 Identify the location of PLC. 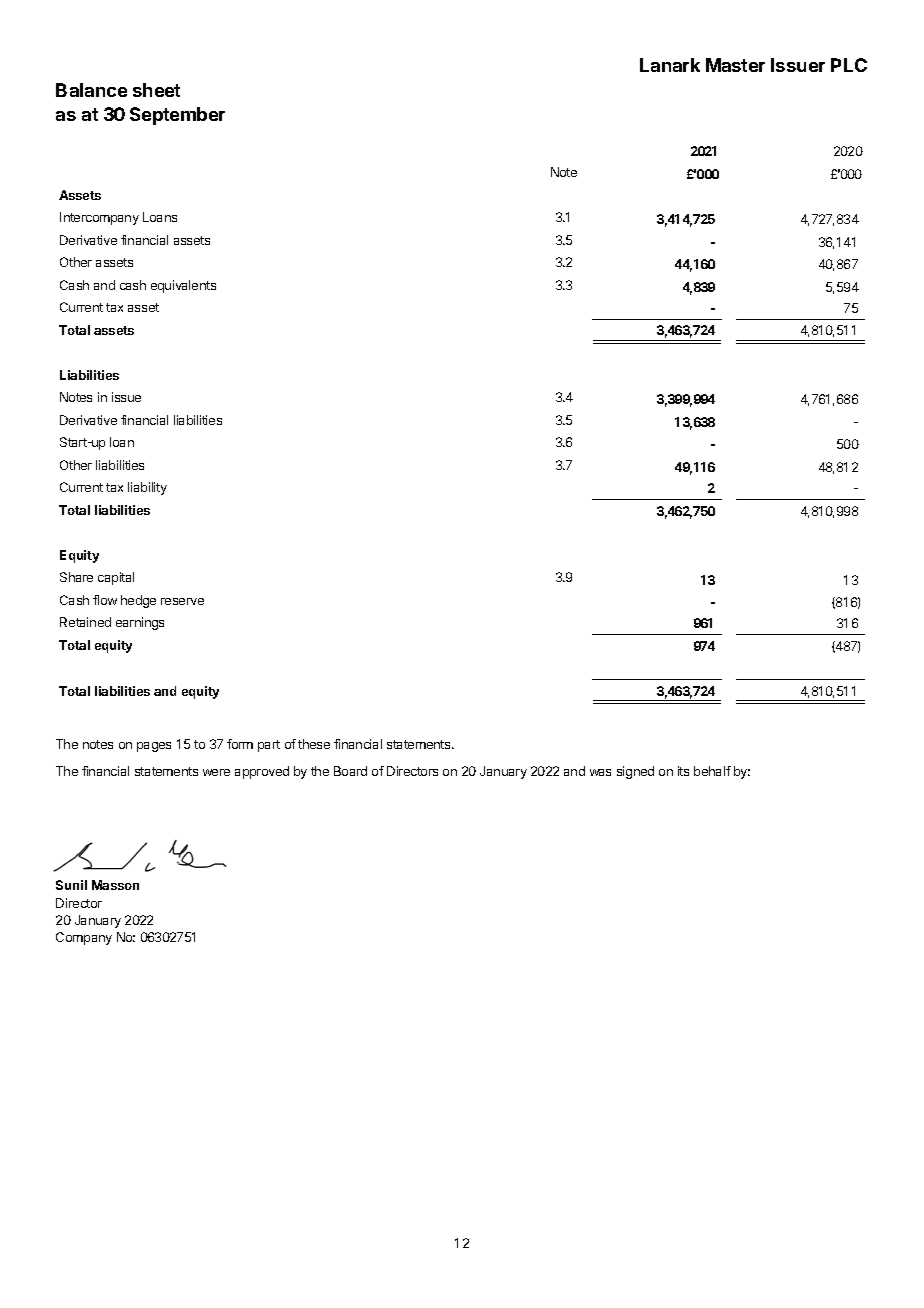
(849, 65).
